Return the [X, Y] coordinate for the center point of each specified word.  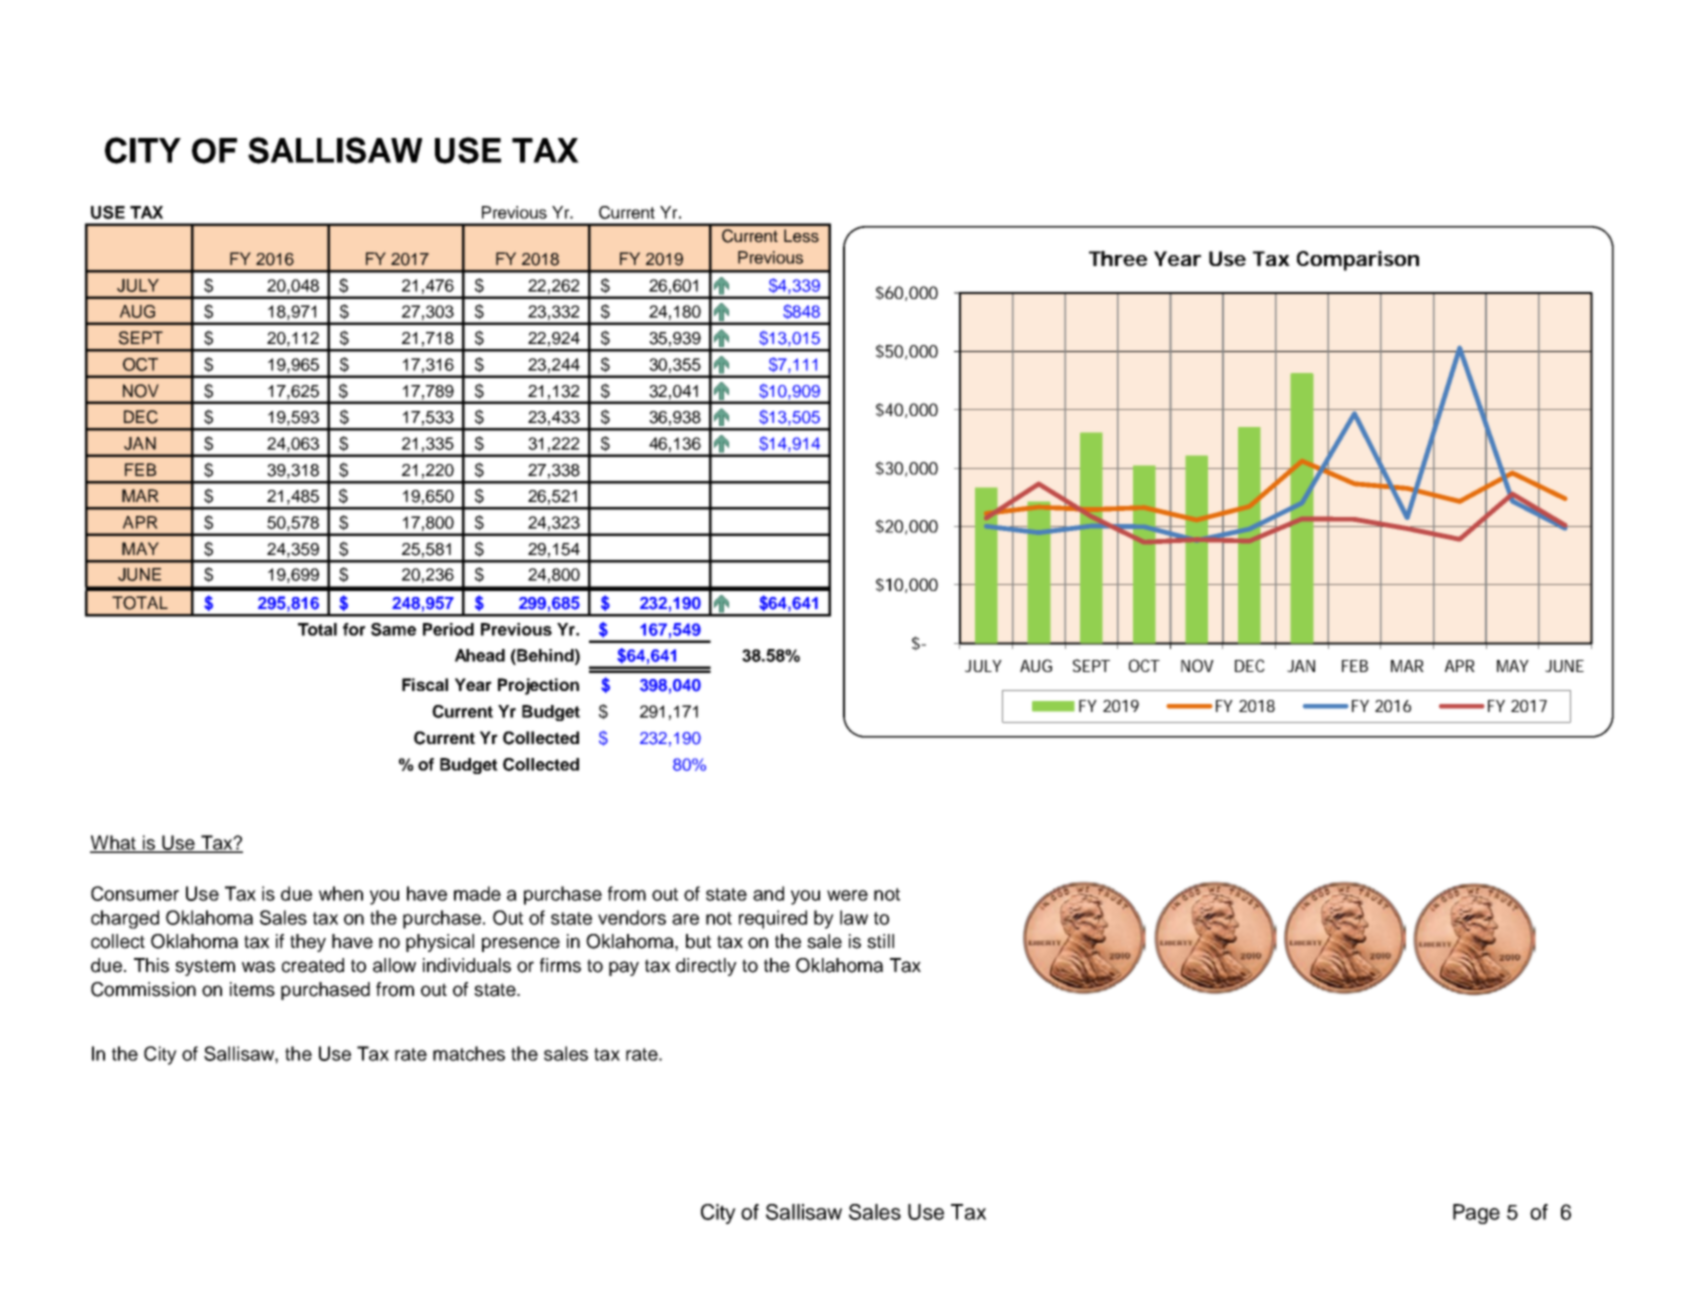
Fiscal [425, 684]
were [847, 895]
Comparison [1358, 261]
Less [801, 236]
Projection [538, 686]
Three [1118, 258]
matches [469, 1053]
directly [706, 967]
